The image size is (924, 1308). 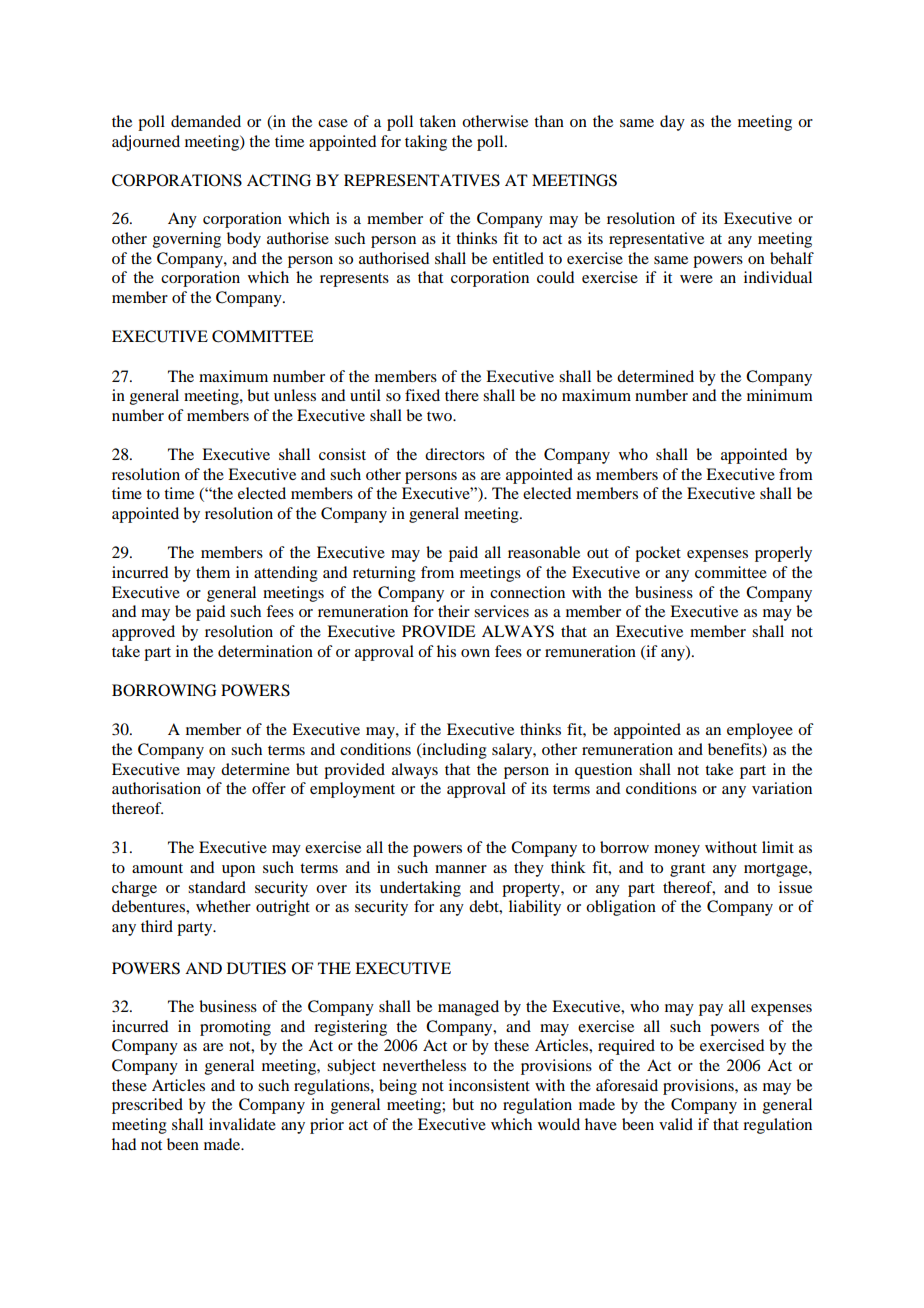 What do you see at coordinates (206, 121) in the image?
I see `demanded` at bounding box center [206, 121].
